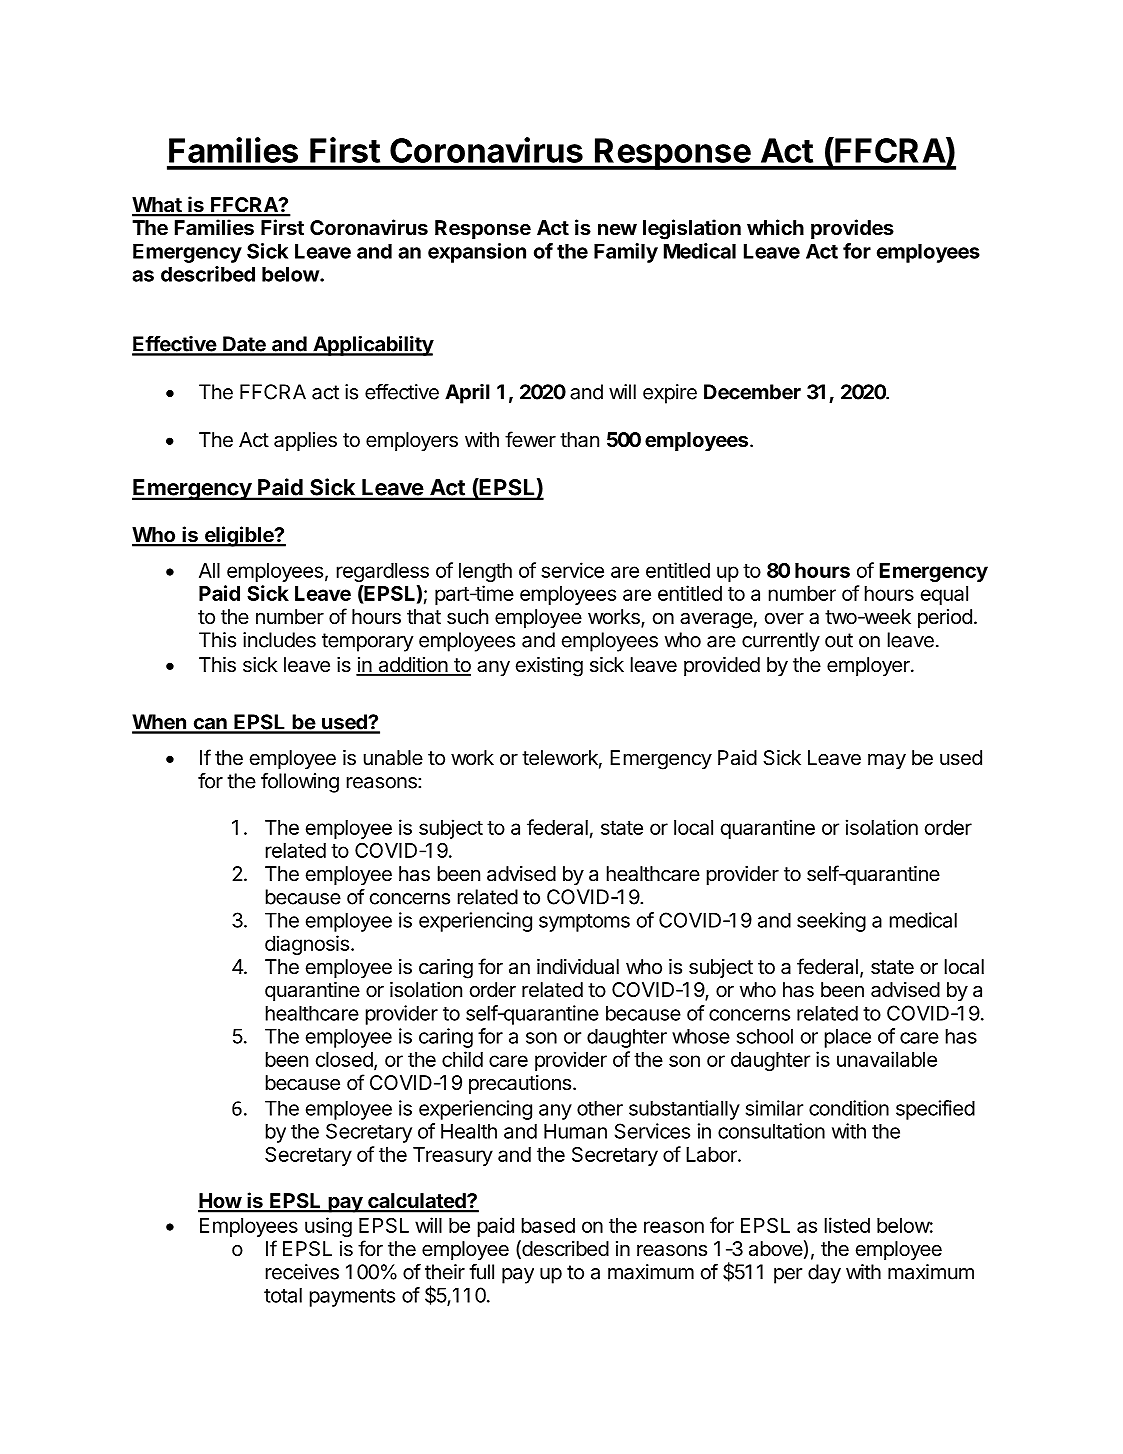 The width and height of the image is (1123, 1454). I want to click on payments, so click(352, 1298).
